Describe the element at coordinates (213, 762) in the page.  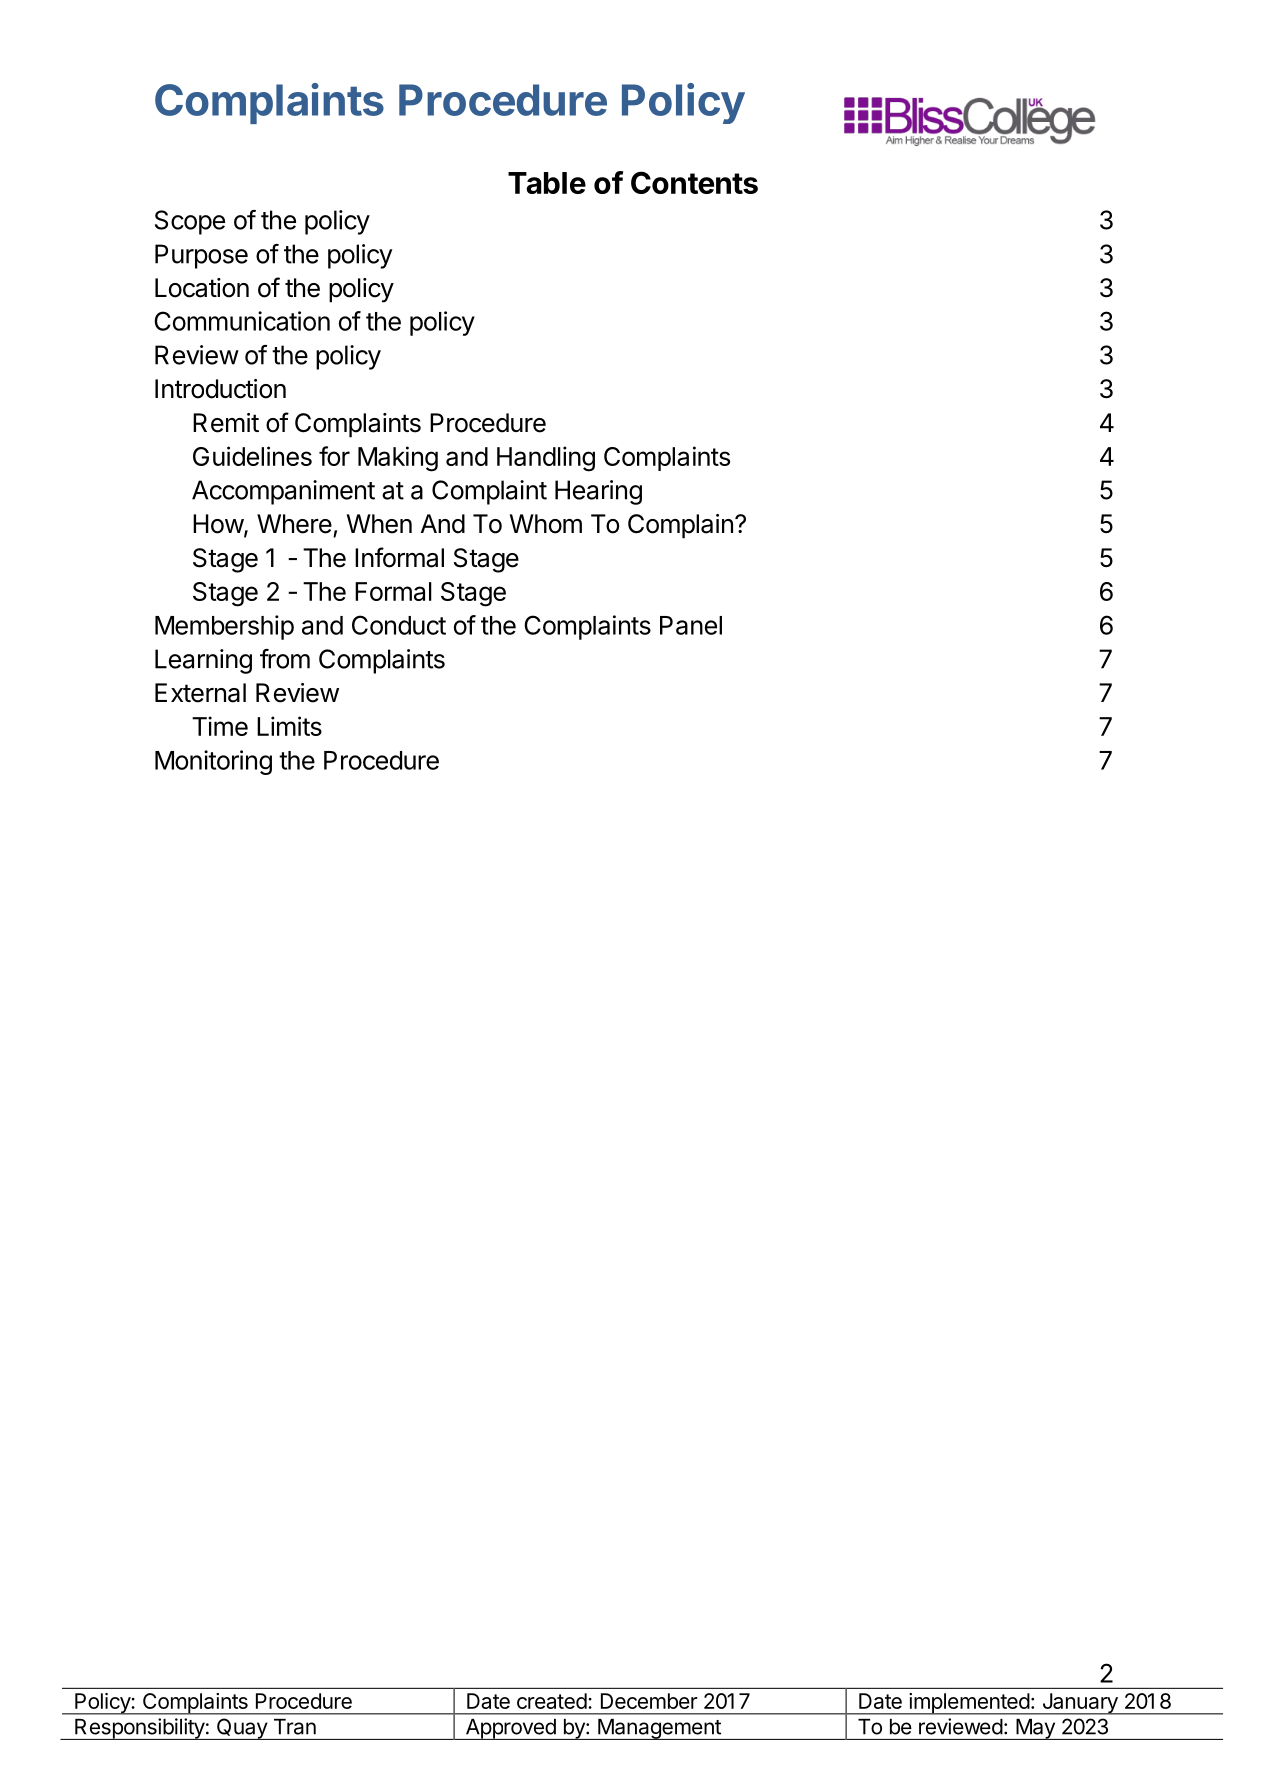
I see `Monitoring` at that location.
